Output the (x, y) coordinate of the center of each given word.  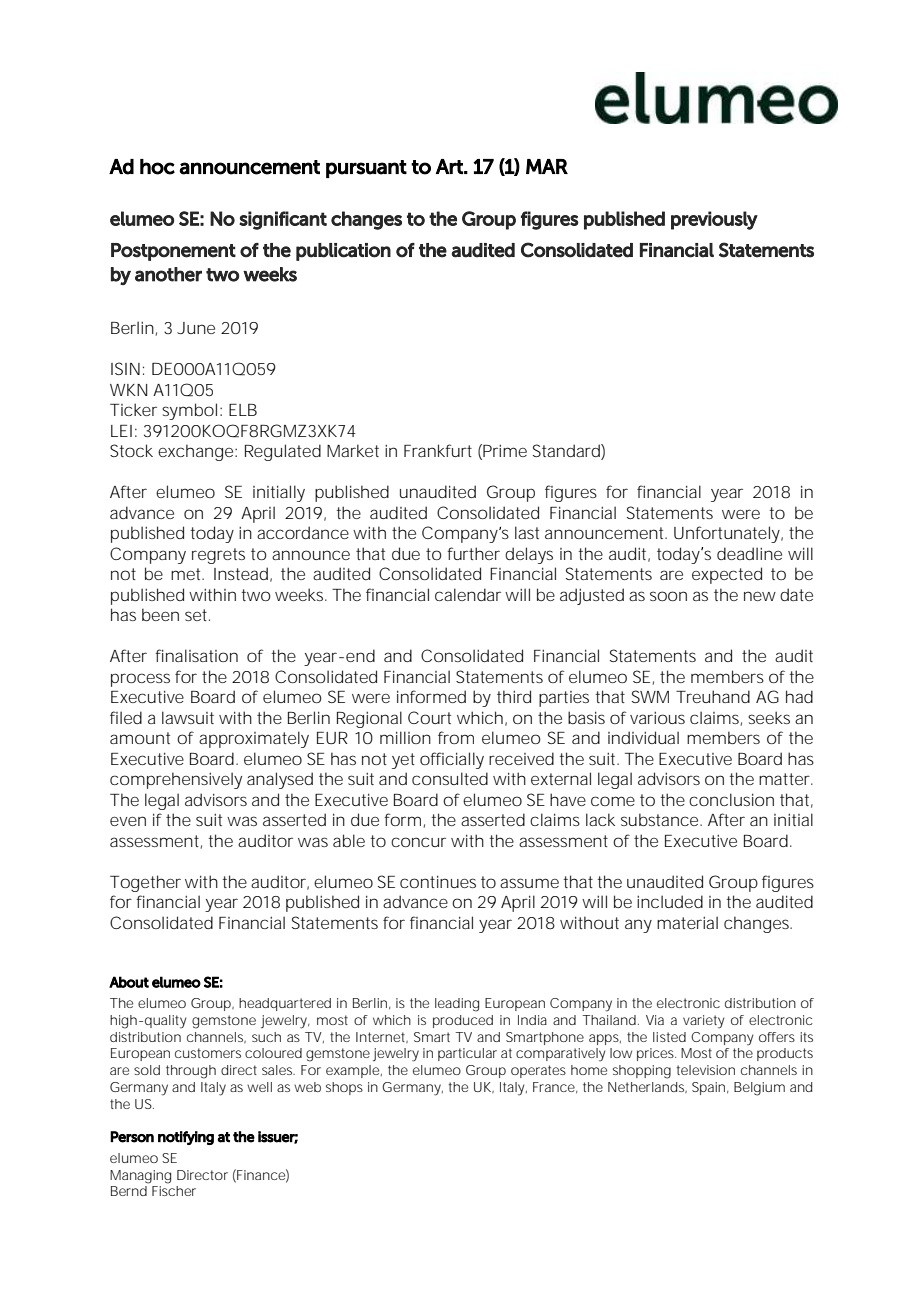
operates (538, 1071)
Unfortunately (728, 534)
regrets (218, 556)
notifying (186, 1138)
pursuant (366, 169)
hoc (157, 167)
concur (418, 842)
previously (714, 220)
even (128, 821)
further (473, 553)
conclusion (731, 799)
